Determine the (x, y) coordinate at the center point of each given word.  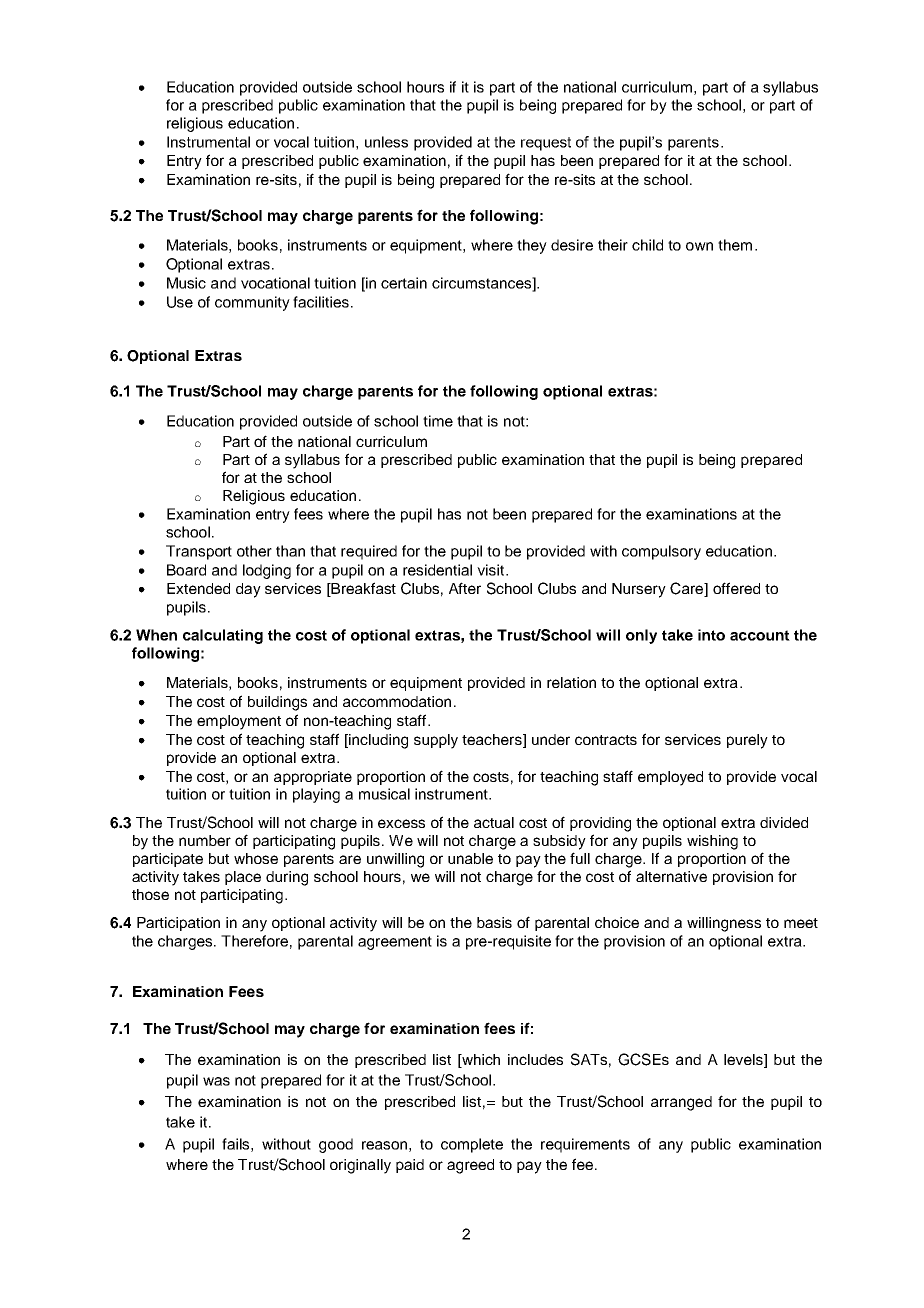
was (216, 1081)
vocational (275, 283)
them (735, 245)
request (546, 144)
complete (472, 1145)
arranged (681, 1103)
